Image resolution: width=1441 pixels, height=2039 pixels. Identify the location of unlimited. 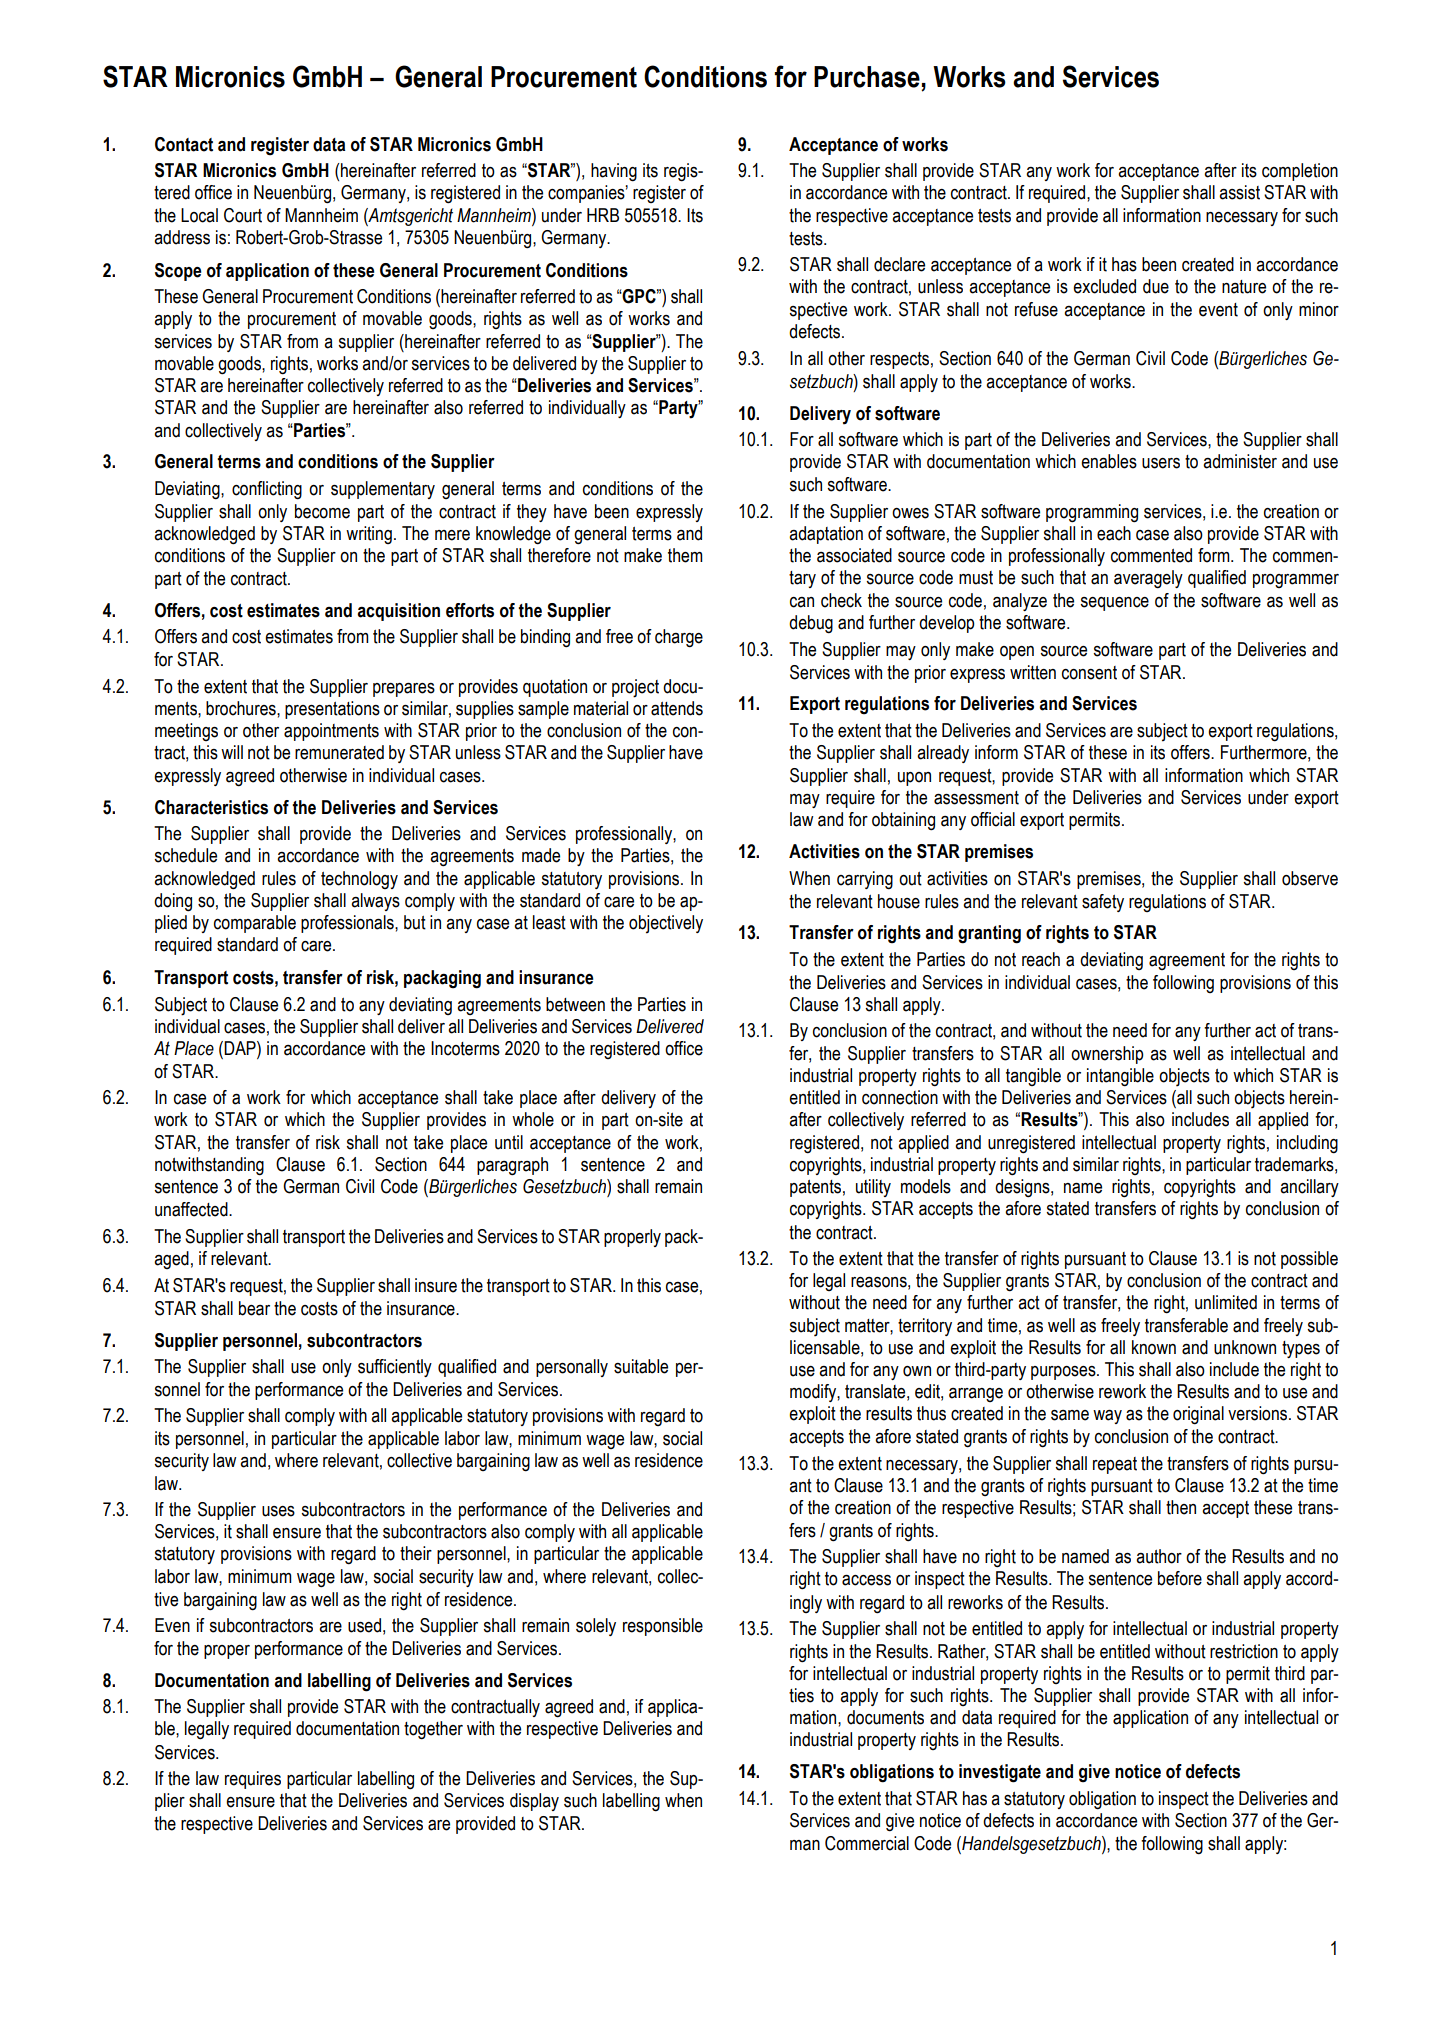
(1226, 1302).
